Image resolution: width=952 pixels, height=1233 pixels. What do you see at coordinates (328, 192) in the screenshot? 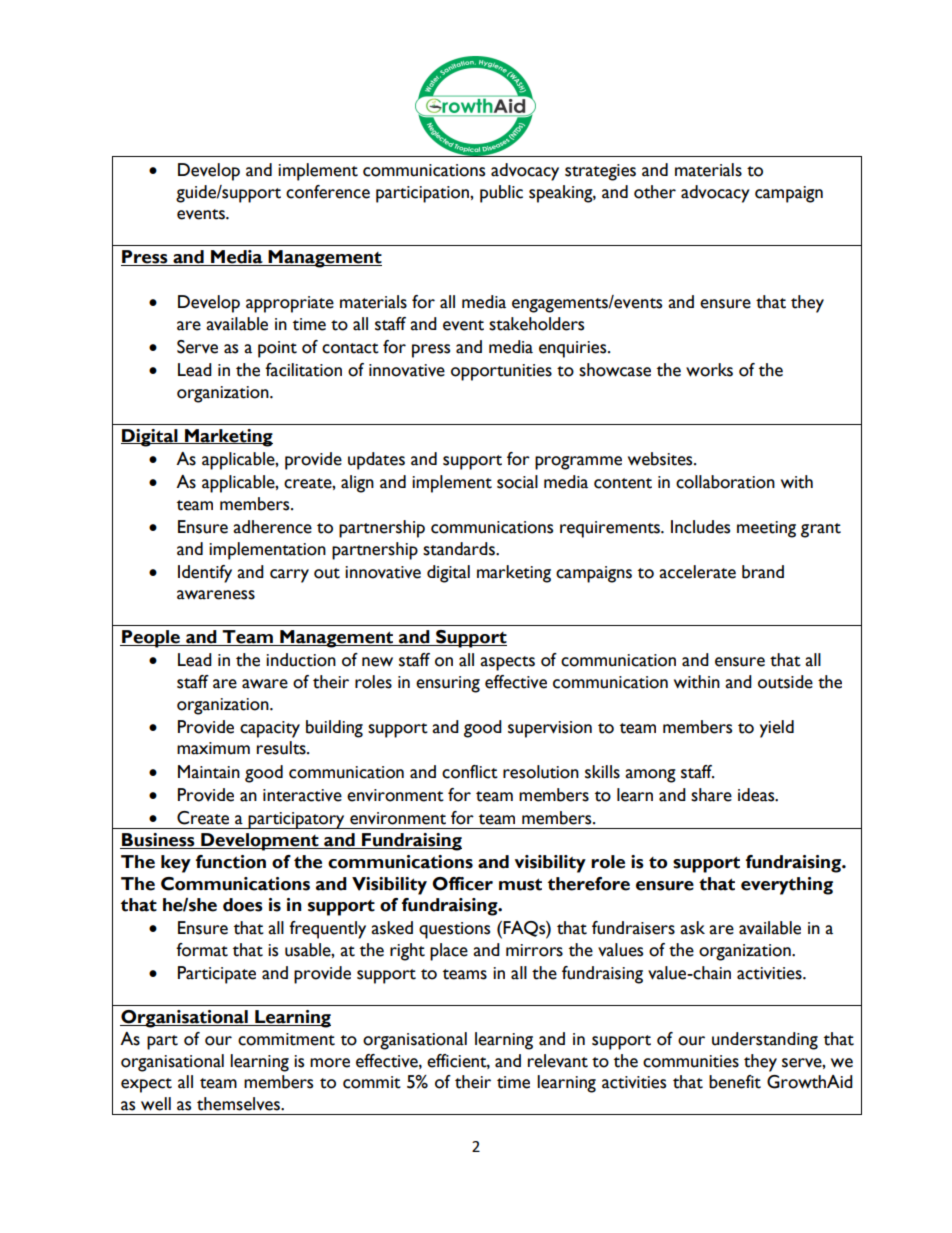
I see `conference` at bounding box center [328, 192].
